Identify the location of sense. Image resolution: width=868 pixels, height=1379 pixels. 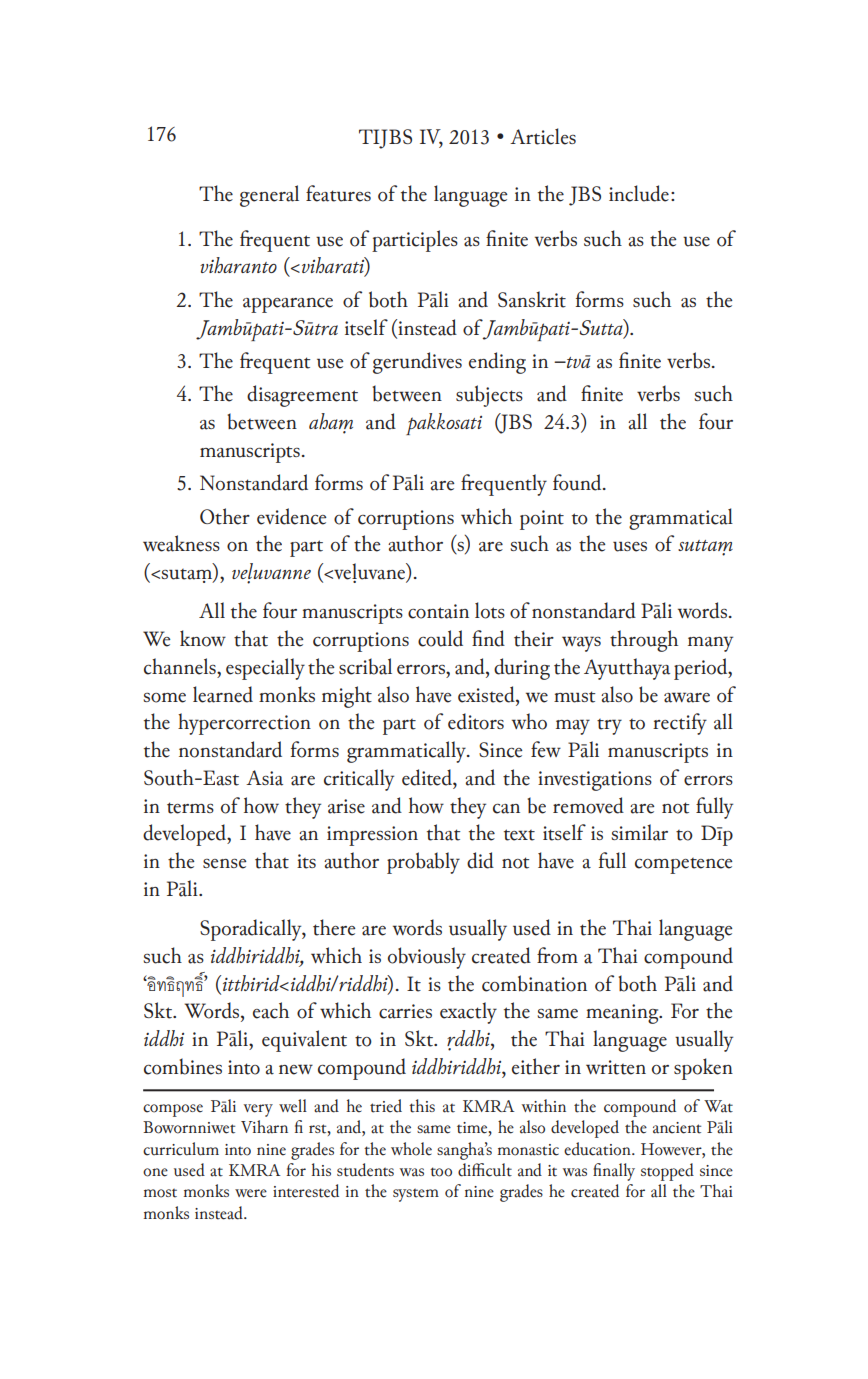
(225, 864).
